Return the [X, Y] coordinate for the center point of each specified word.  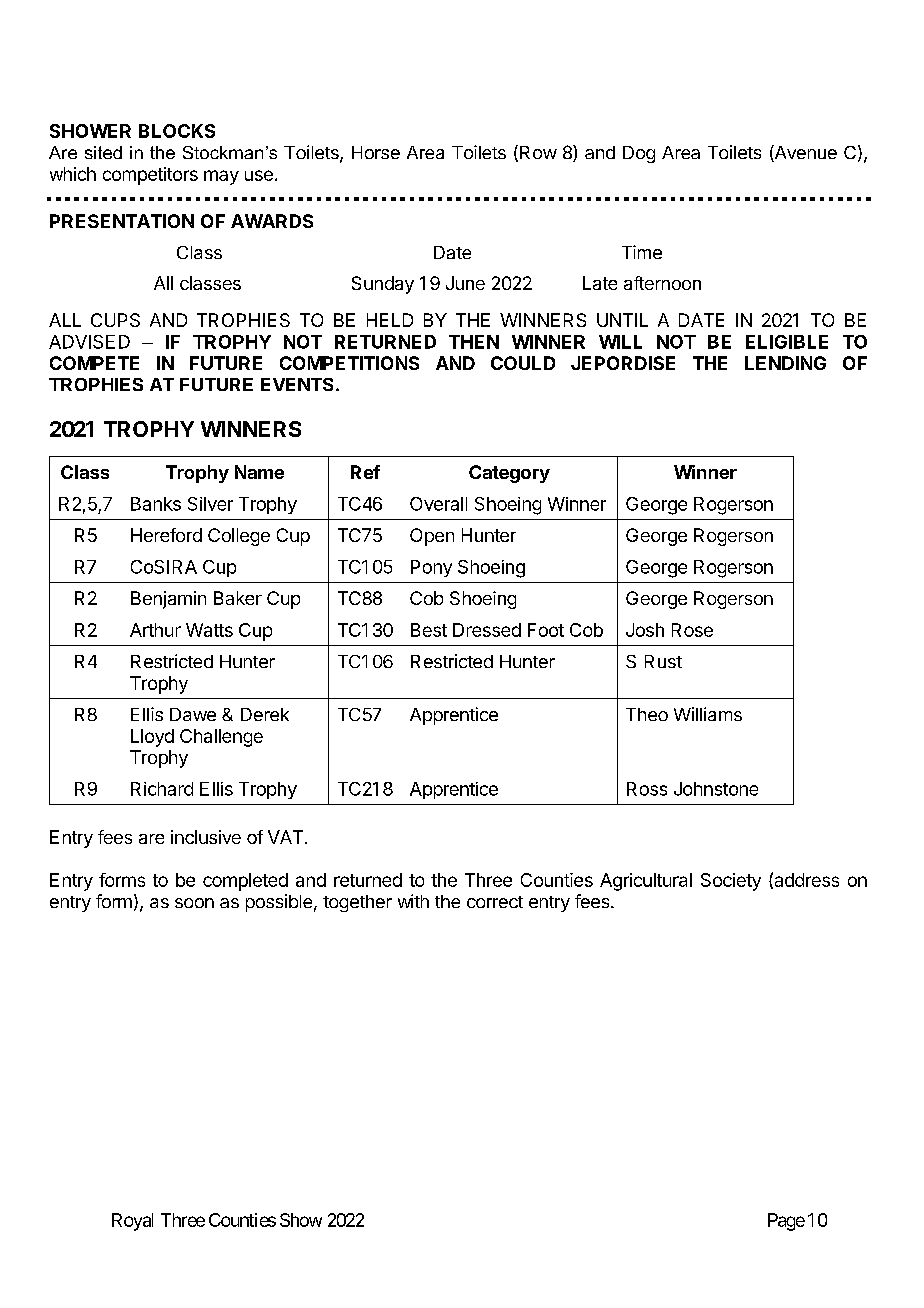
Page [786, 1222]
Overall [438, 504]
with [413, 901]
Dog [639, 154]
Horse [376, 152]
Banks [156, 504]
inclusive [206, 837]
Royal [132, 1222]
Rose [692, 630]
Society [731, 882]
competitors [150, 176]
